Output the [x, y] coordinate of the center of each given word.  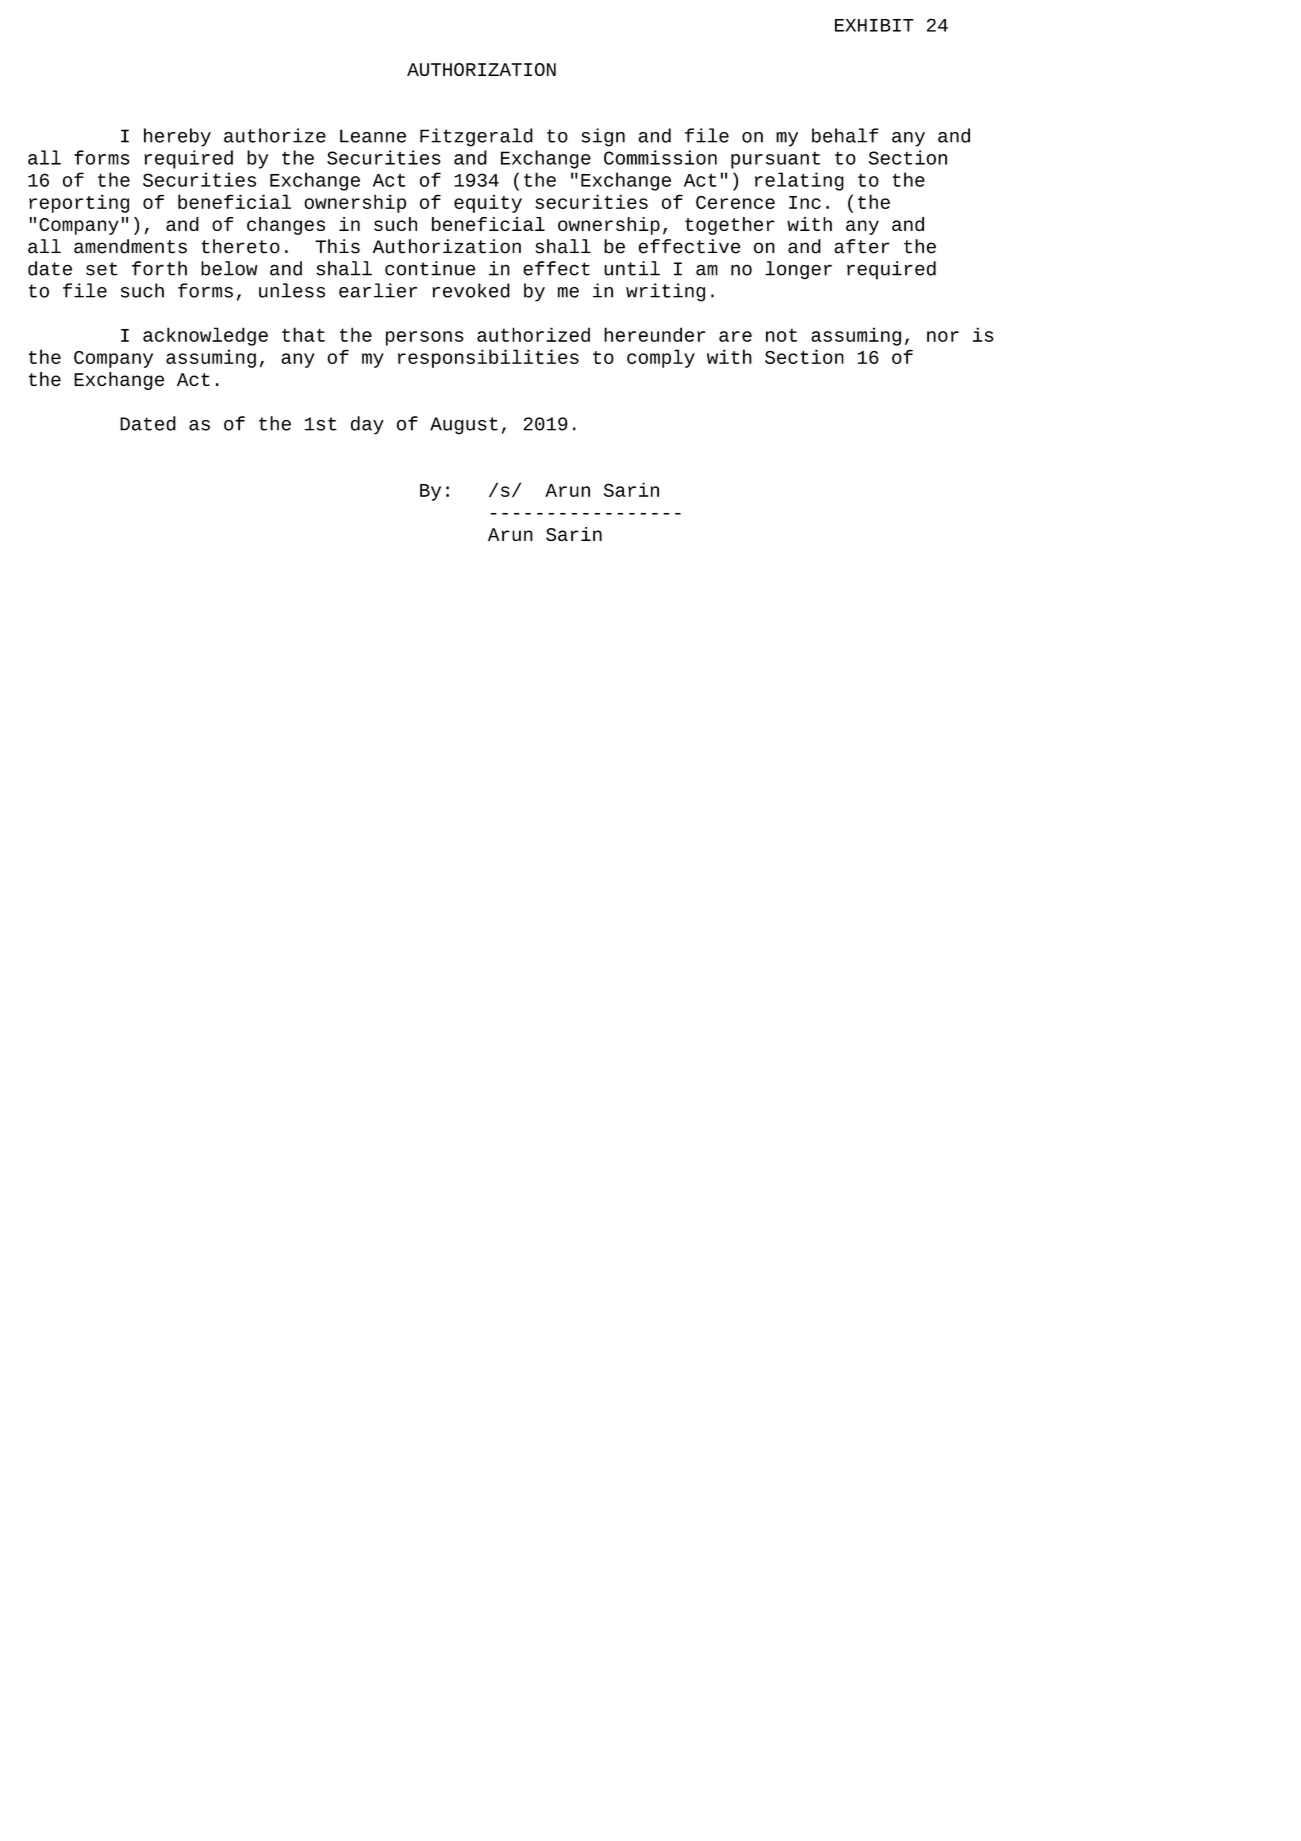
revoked [471, 290]
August [464, 426]
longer [798, 270]
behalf [845, 135]
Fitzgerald [476, 137]
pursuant [775, 160]
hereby [177, 137]
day [367, 425]
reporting [79, 203]
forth [159, 268]
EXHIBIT [874, 25]
